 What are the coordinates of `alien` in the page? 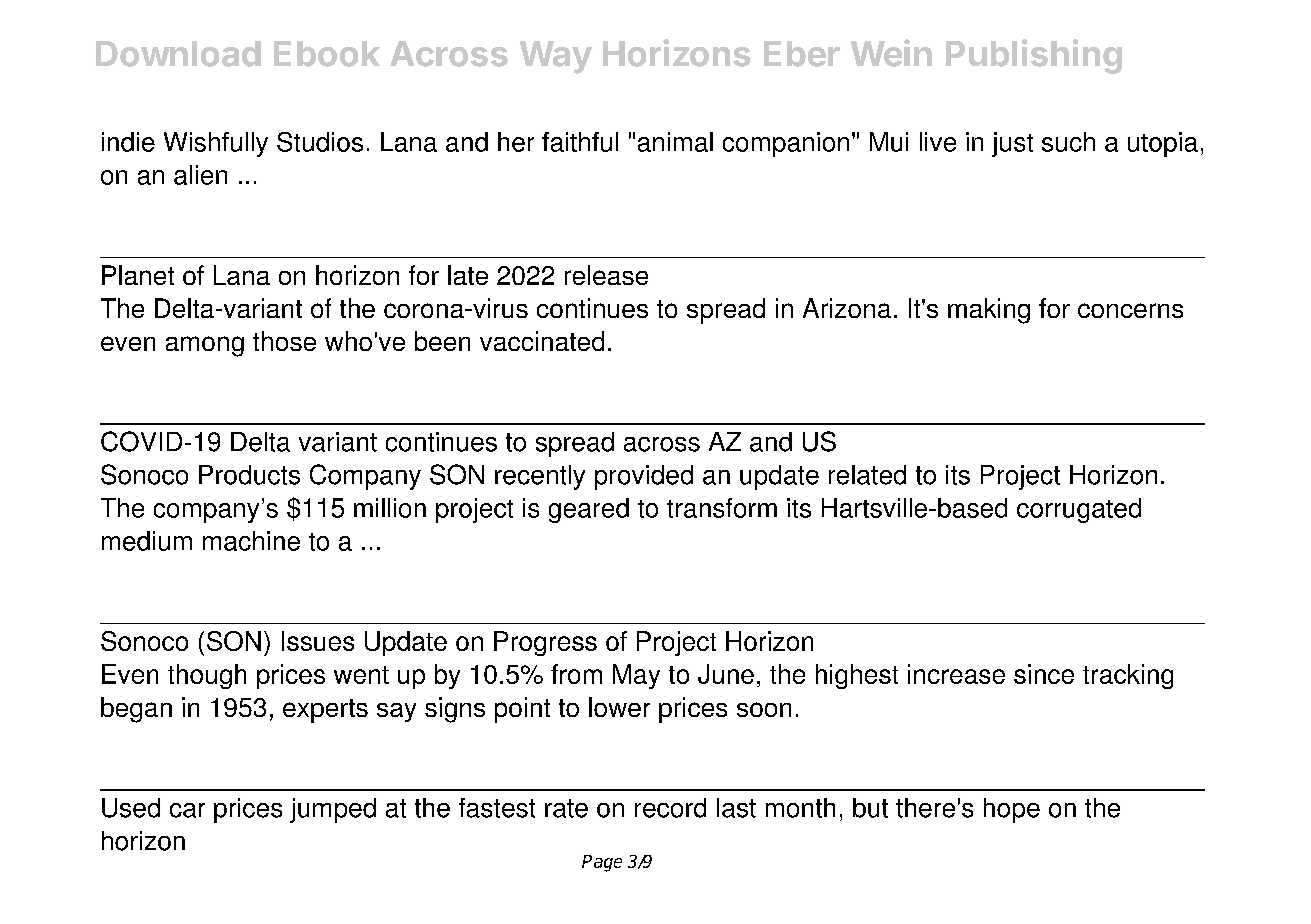 It's located at (200, 175).
